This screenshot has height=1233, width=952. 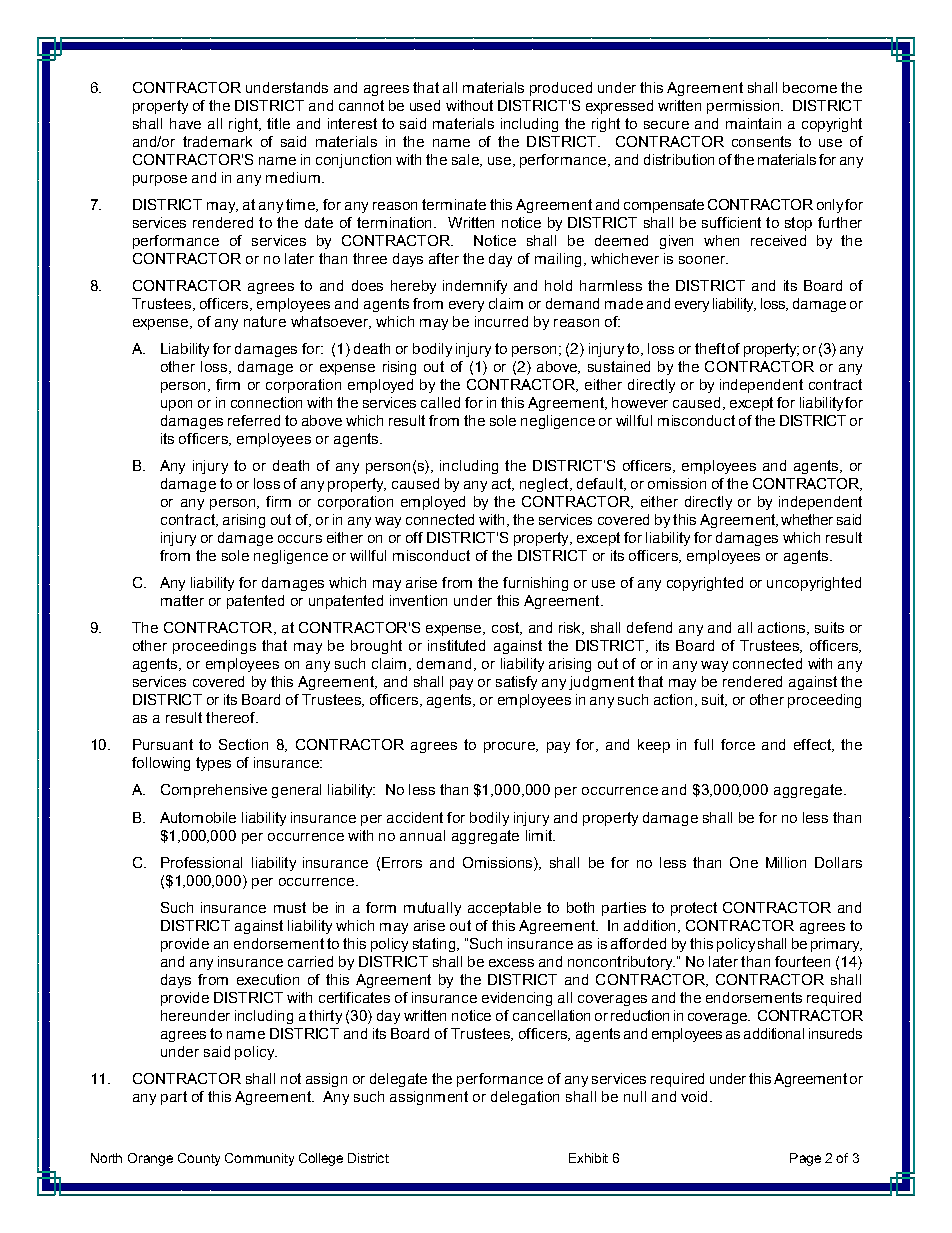 What do you see at coordinates (185, 123) in the screenshot?
I see `have` at bounding box center [185, 123].
